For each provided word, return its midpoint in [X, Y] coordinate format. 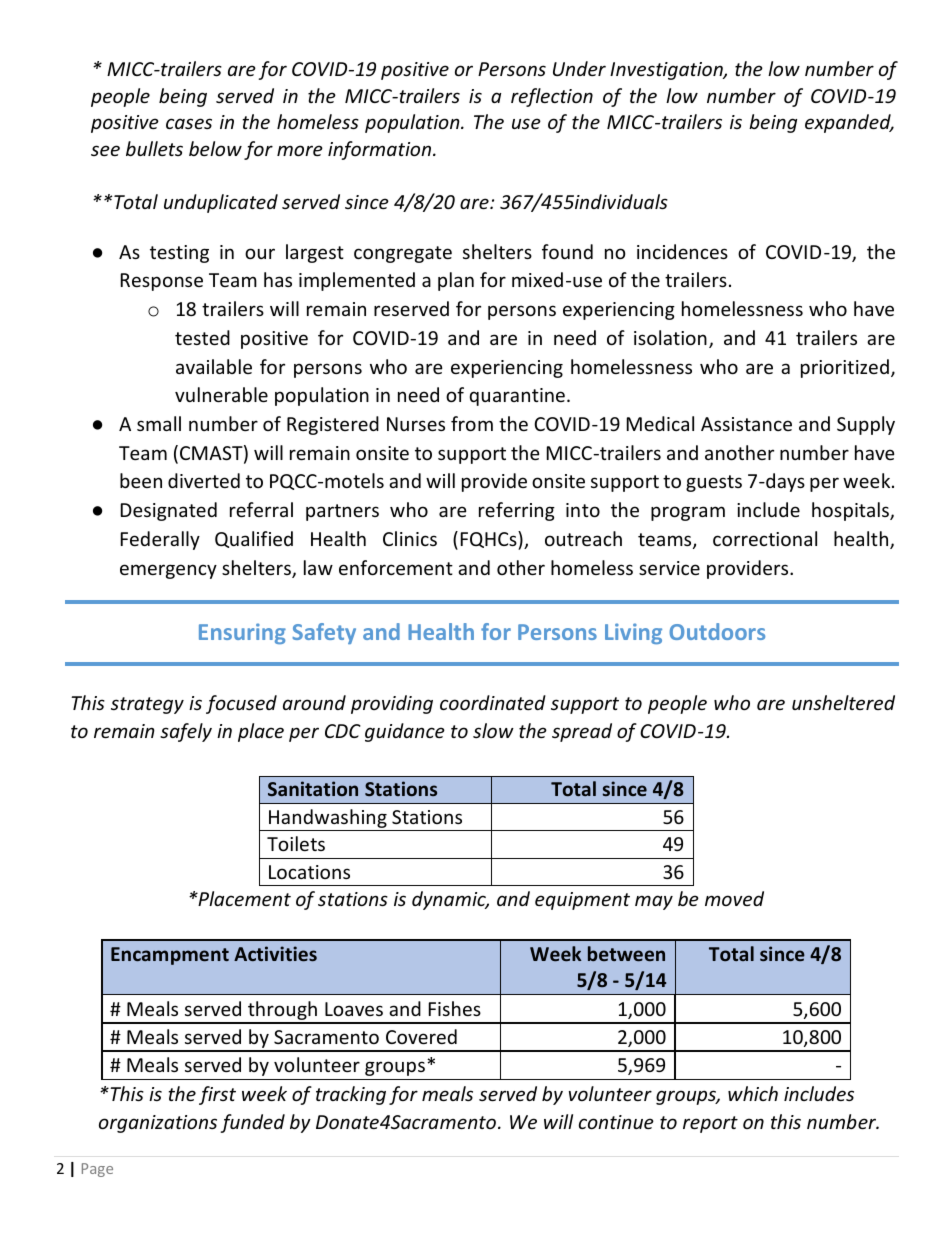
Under [579, 68]
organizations [158, 1124]
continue [616, 1122]
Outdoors [717, 631]
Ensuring [242, 633]
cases [189, 123]
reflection [552, 97]
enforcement [396, 567]
